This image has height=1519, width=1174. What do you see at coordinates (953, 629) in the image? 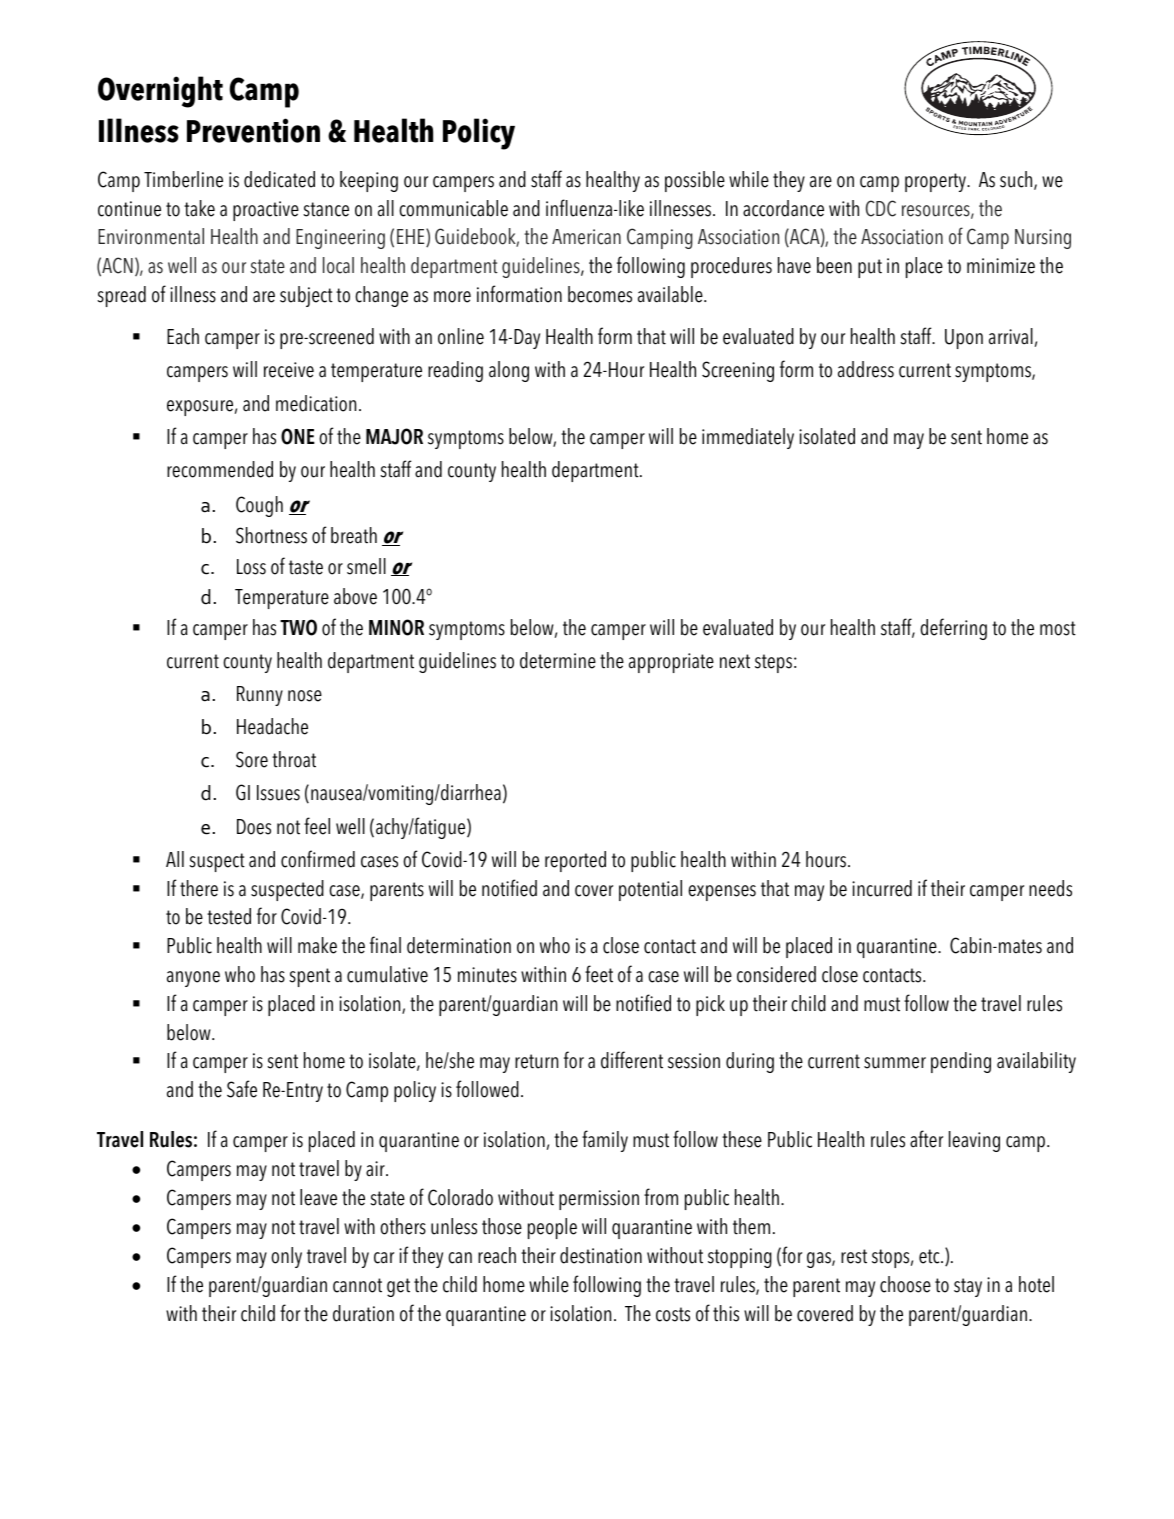
I see `deferring` at bounding box center [953, 629].
